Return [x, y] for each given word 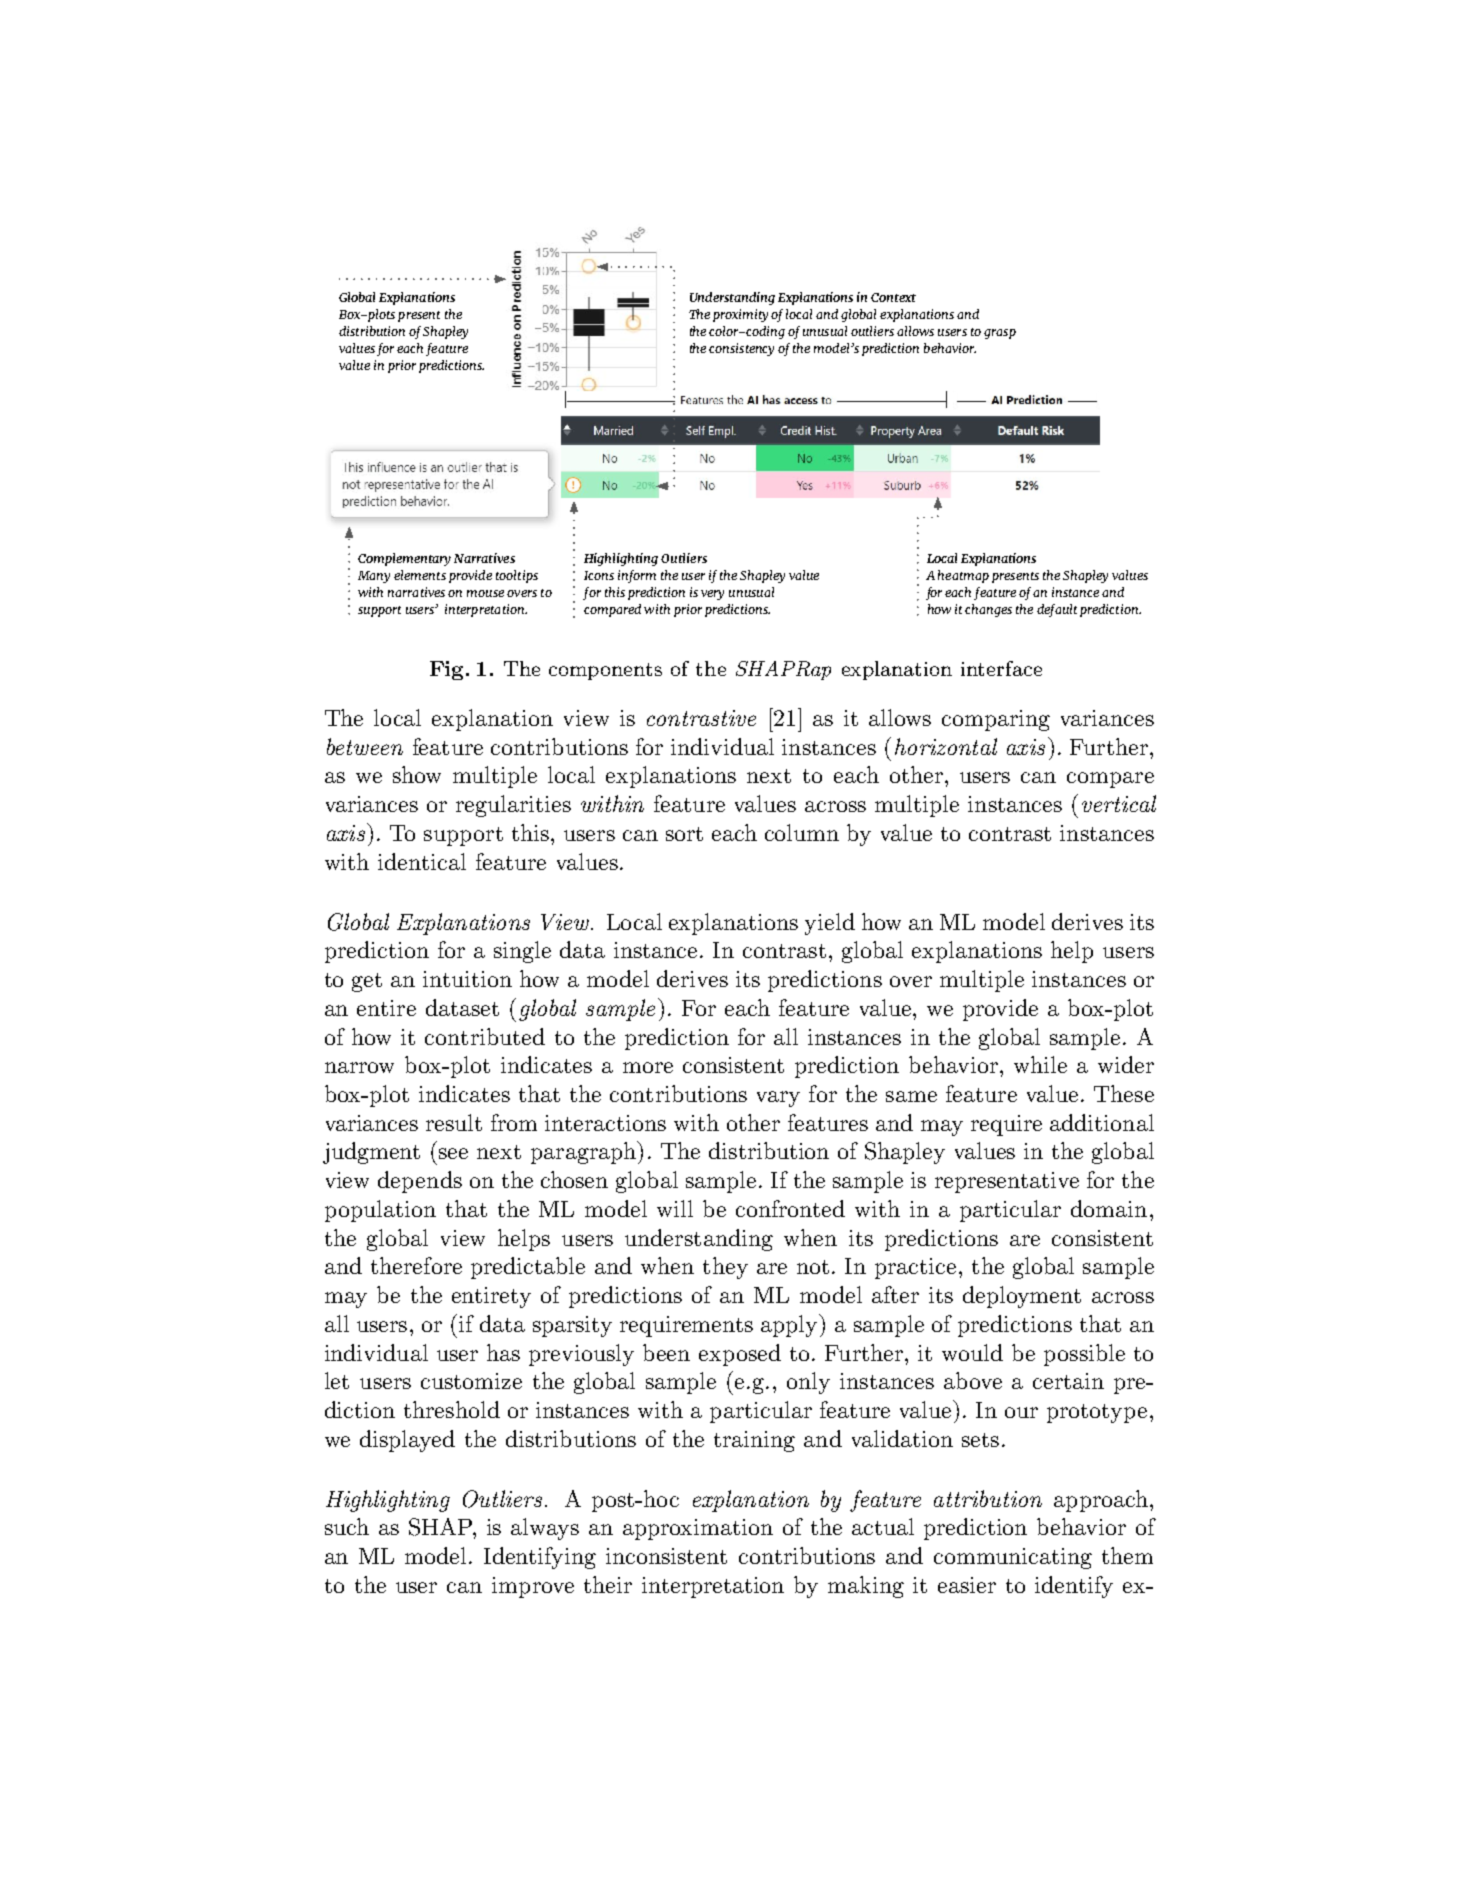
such [347, 1526]
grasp [1000, 334]
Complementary [404, 559]
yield [830, 924]
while [1040, 1064]
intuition [467, 979]
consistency [741, 349]
